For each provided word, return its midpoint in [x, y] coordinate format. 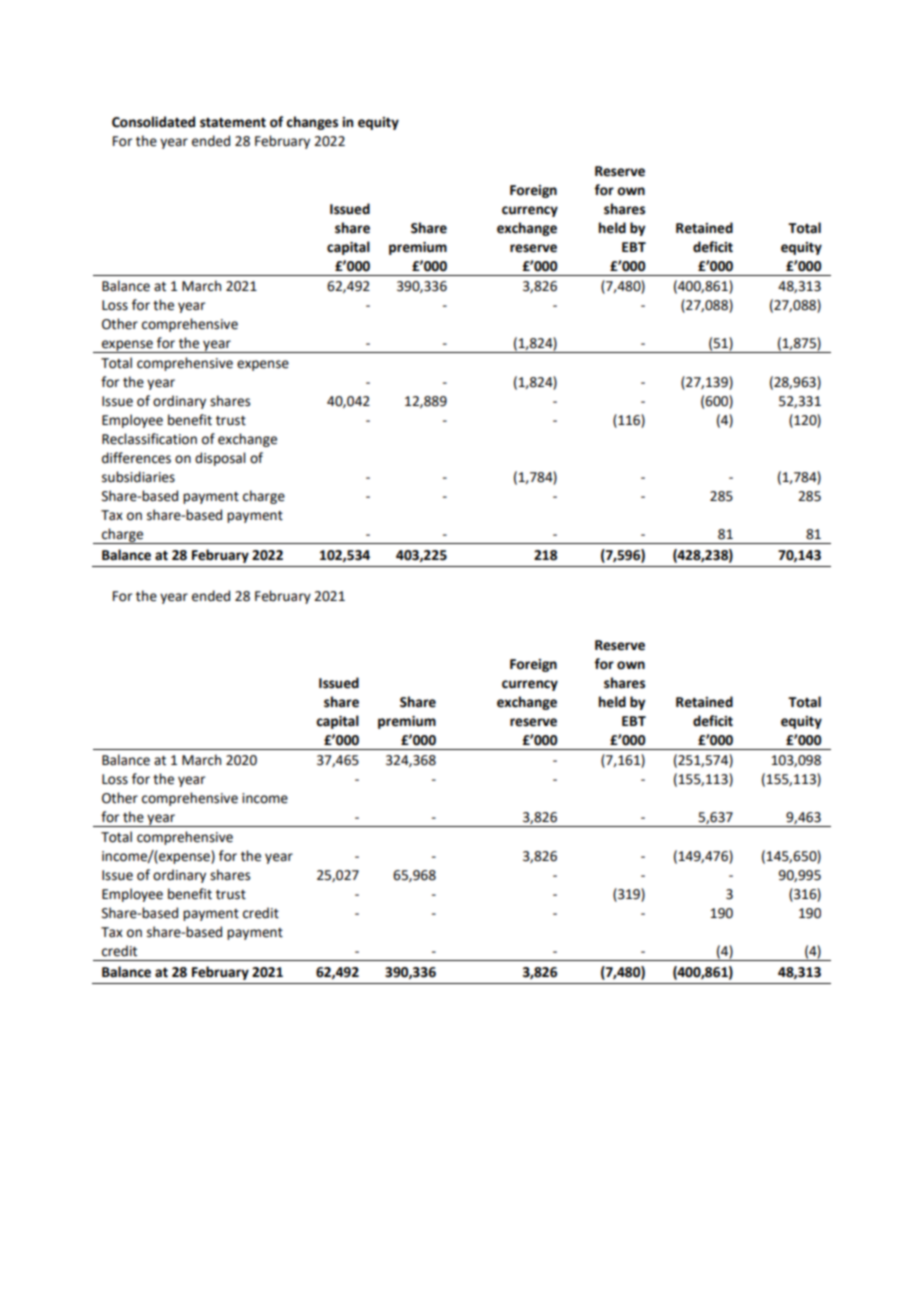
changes [312, 123]
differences [136, 458]
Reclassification [149, 439]
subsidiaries [138, 477]
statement [233, 123]
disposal [220, 459]
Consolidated [153, 122]
